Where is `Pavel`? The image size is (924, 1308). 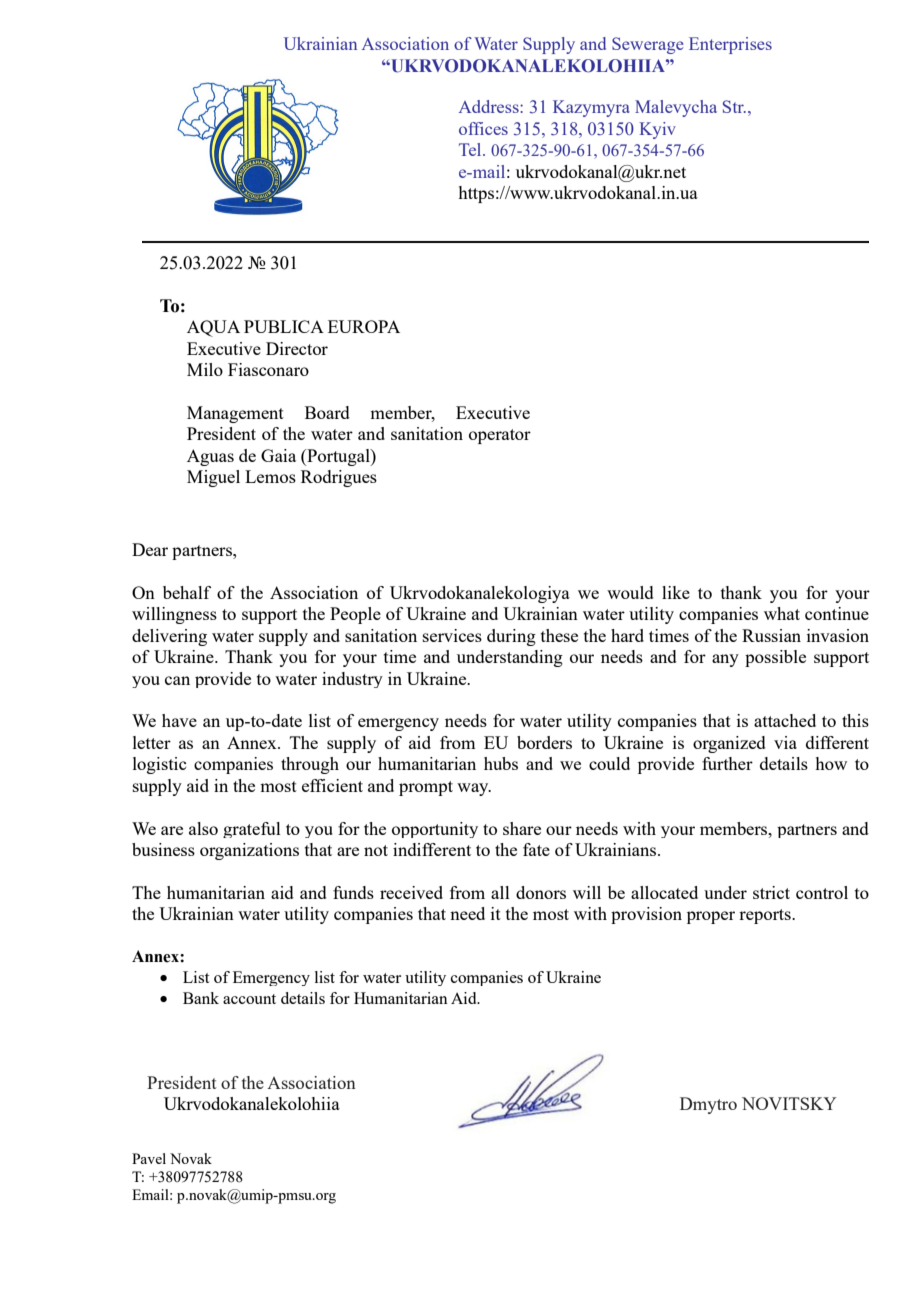 Pavel is located at coordinates (149, 1158).
